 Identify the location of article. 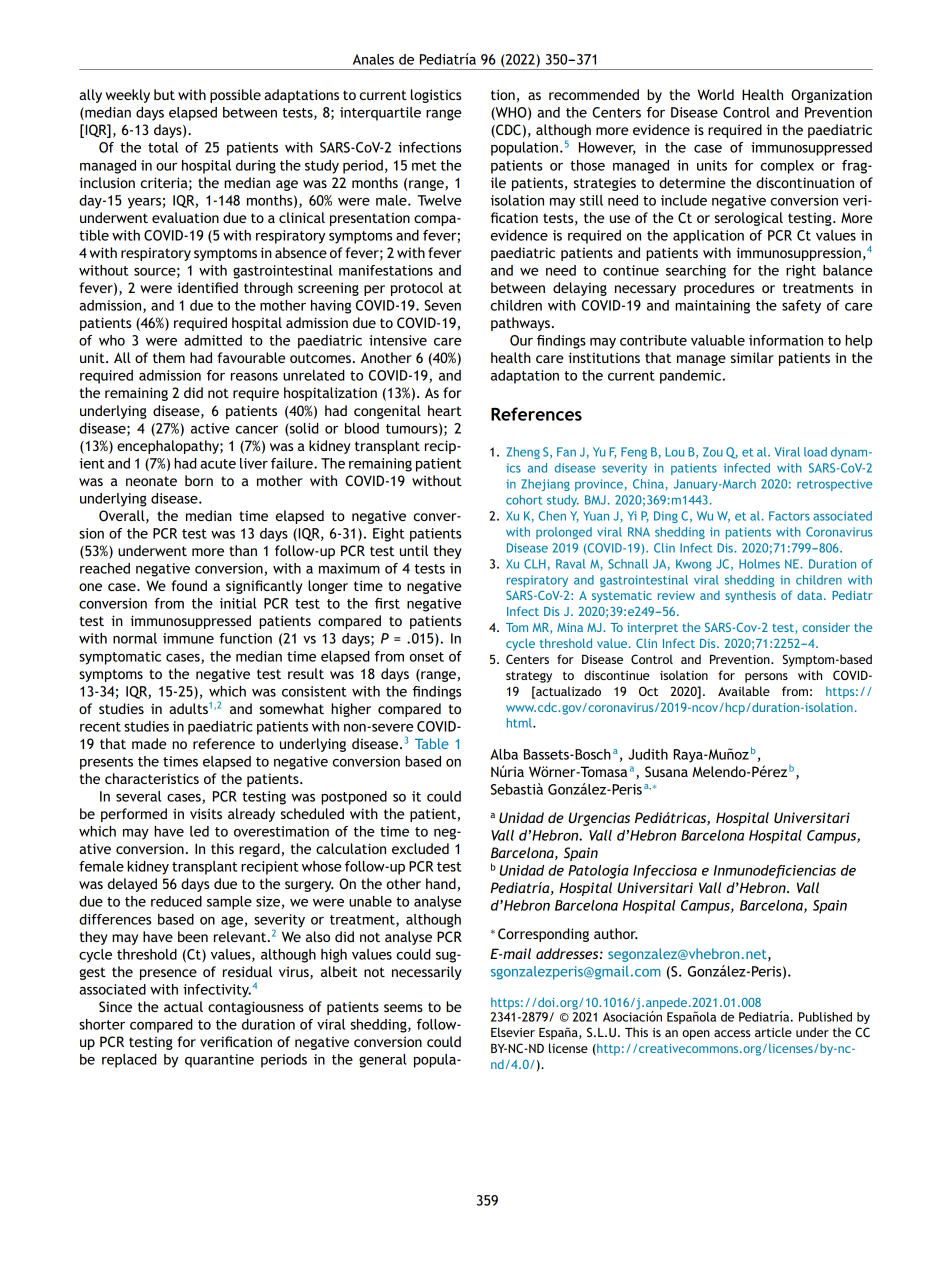
(773, 1032).
